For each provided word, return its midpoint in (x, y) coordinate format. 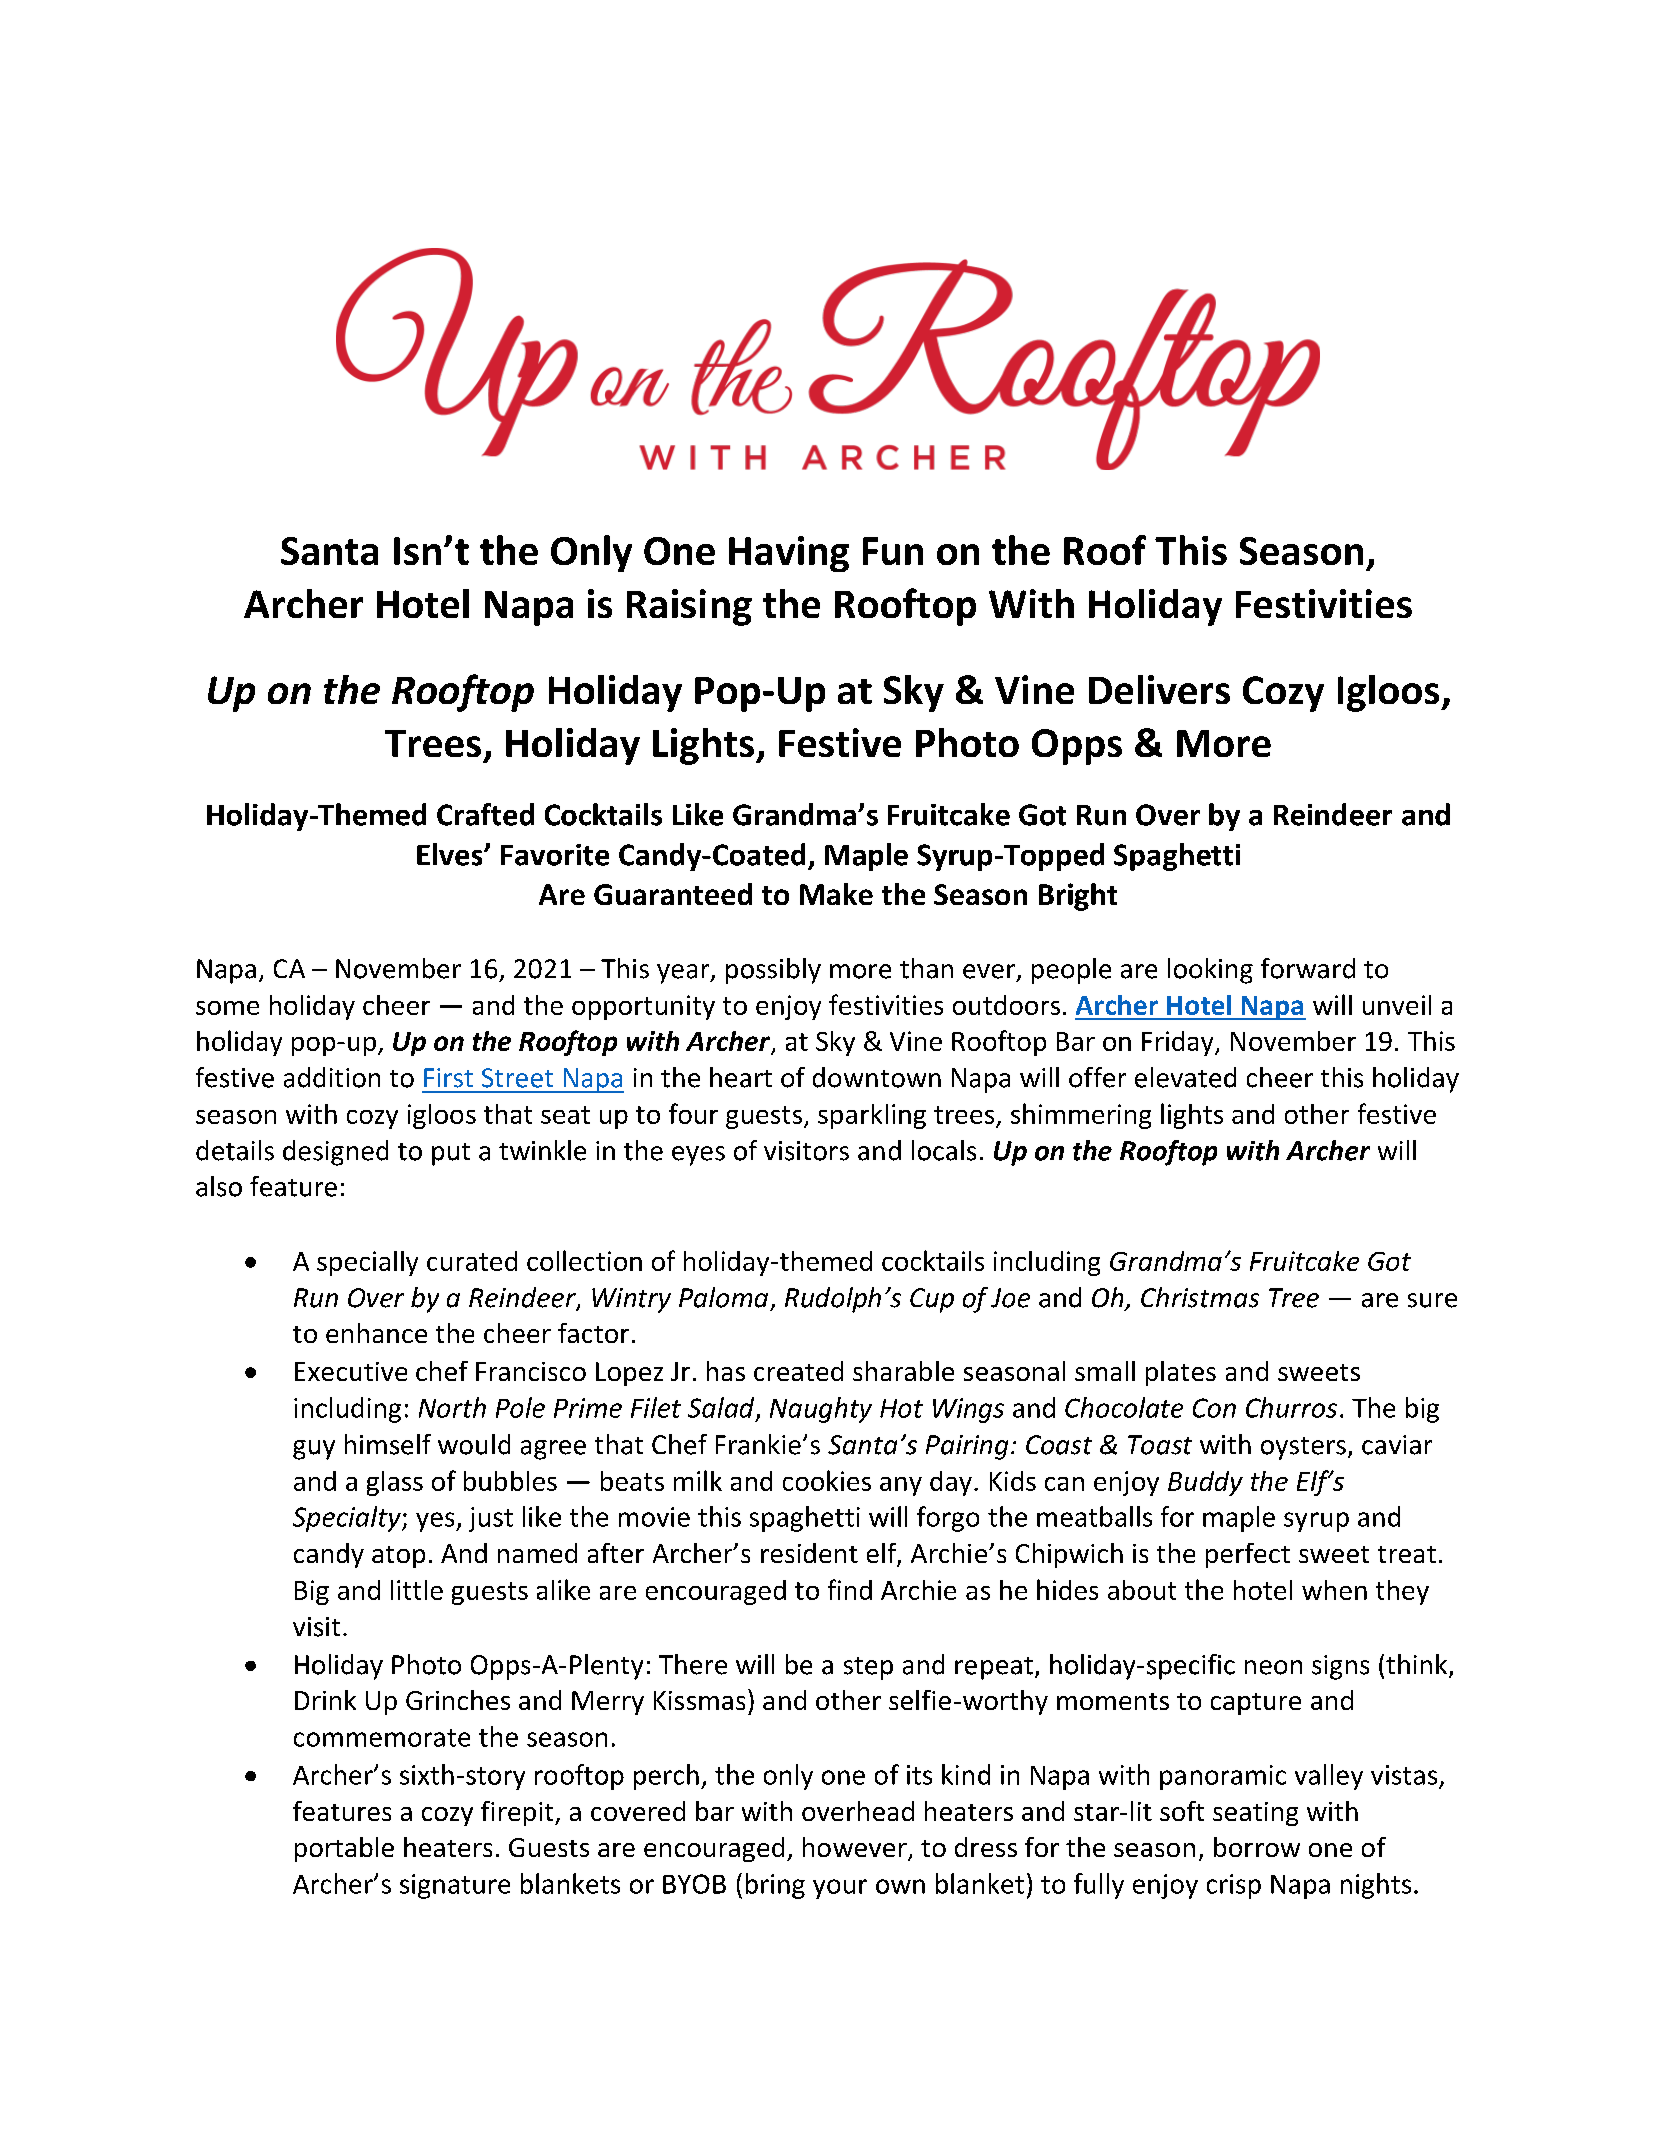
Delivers (1159, 689)
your (840, 1889)
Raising (689, 607)
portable (344, 1849)
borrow (1257, 1847)
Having (789, 554)
